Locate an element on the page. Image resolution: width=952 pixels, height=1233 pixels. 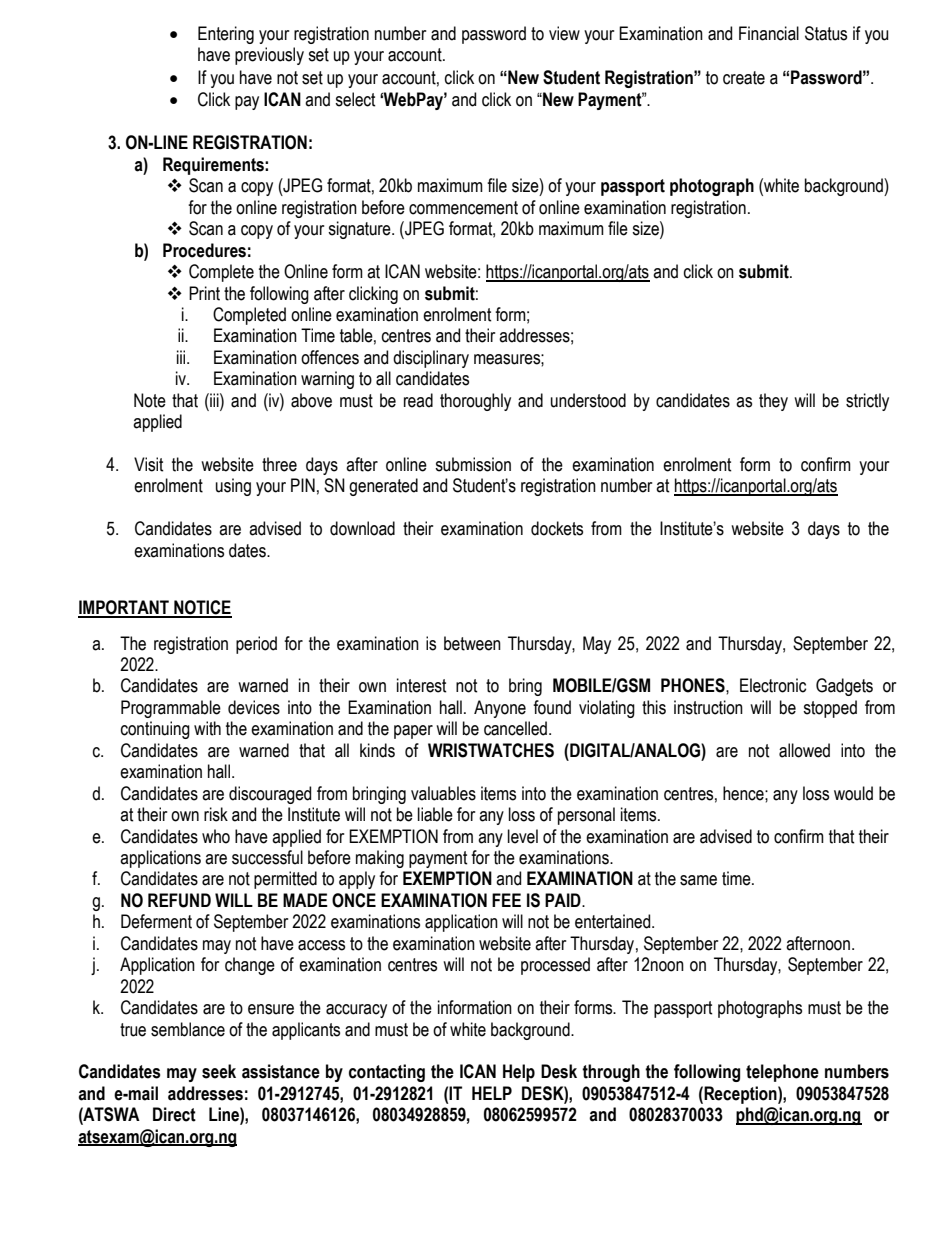
Entering is located at coordinates (226, 35).
